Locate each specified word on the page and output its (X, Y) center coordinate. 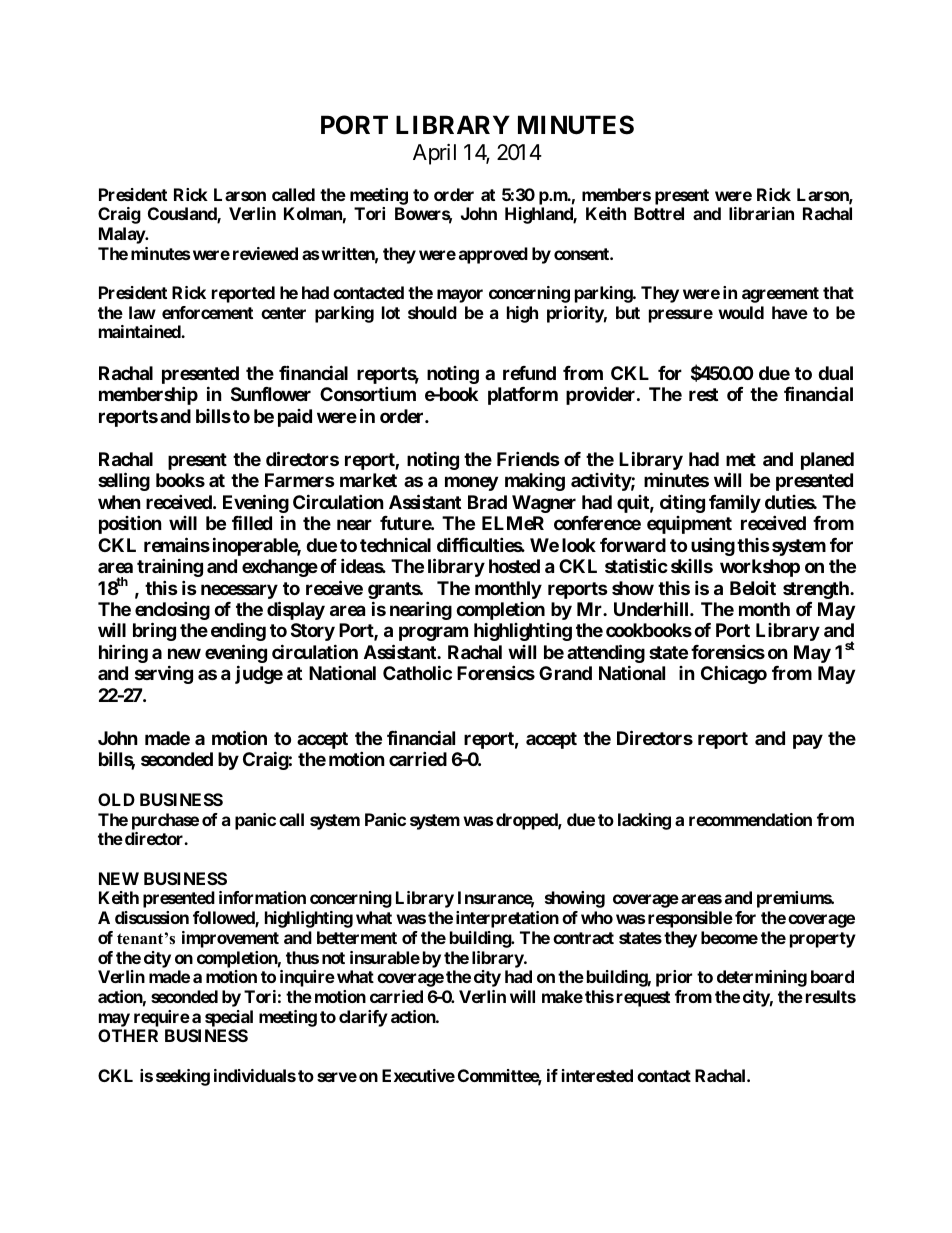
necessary (239, 591)
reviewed (265, 253)
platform (523, 396)
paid (295, 418)
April (434, 154)
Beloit (753, 587)
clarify (363, 1018)
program (433, 634)
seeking (183, 1077)
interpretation (507, 919)
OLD (116, 799)
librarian (761, 213)
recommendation (750, 819)
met (741, 459)
